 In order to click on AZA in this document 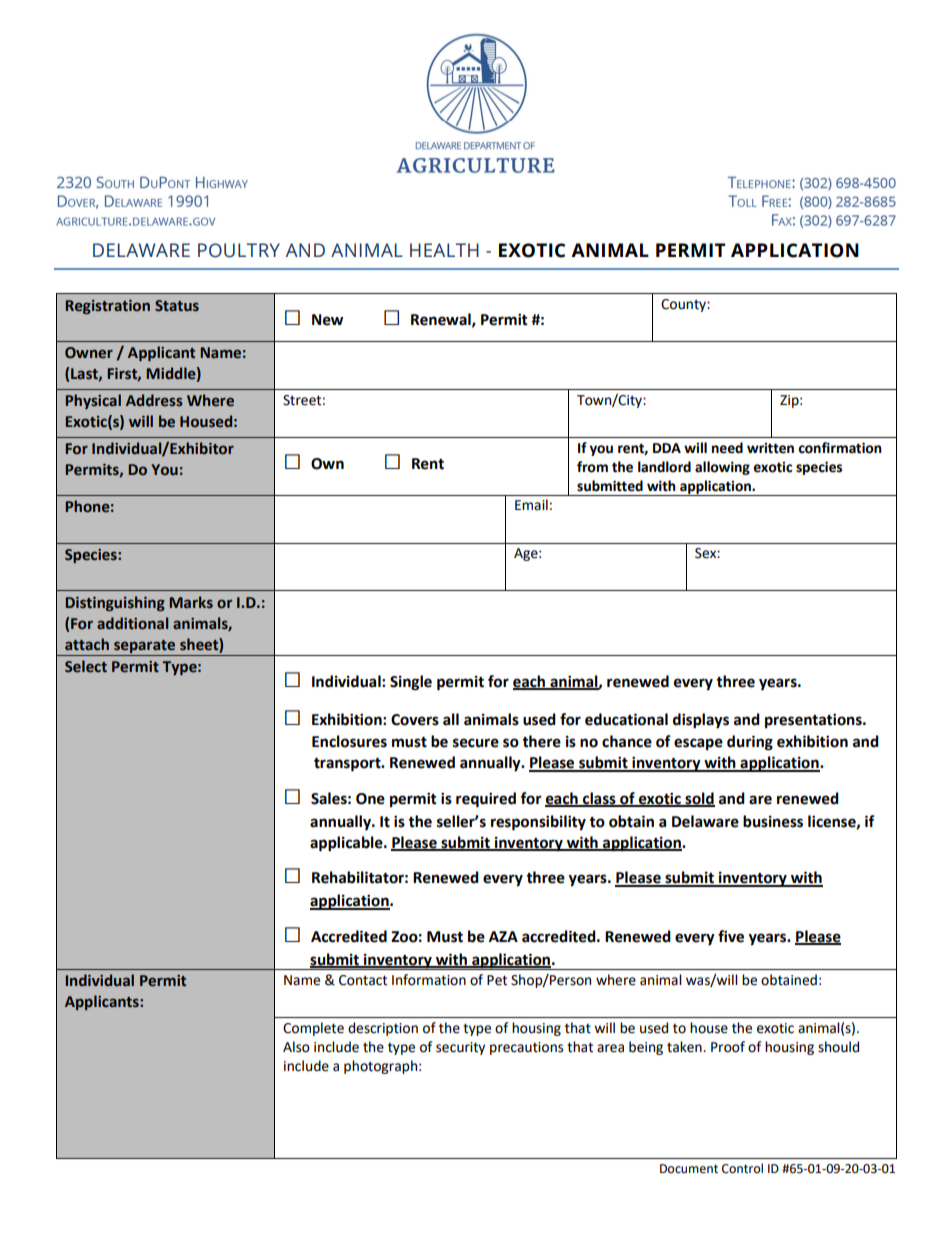, I will do `click(503, 936)`.
